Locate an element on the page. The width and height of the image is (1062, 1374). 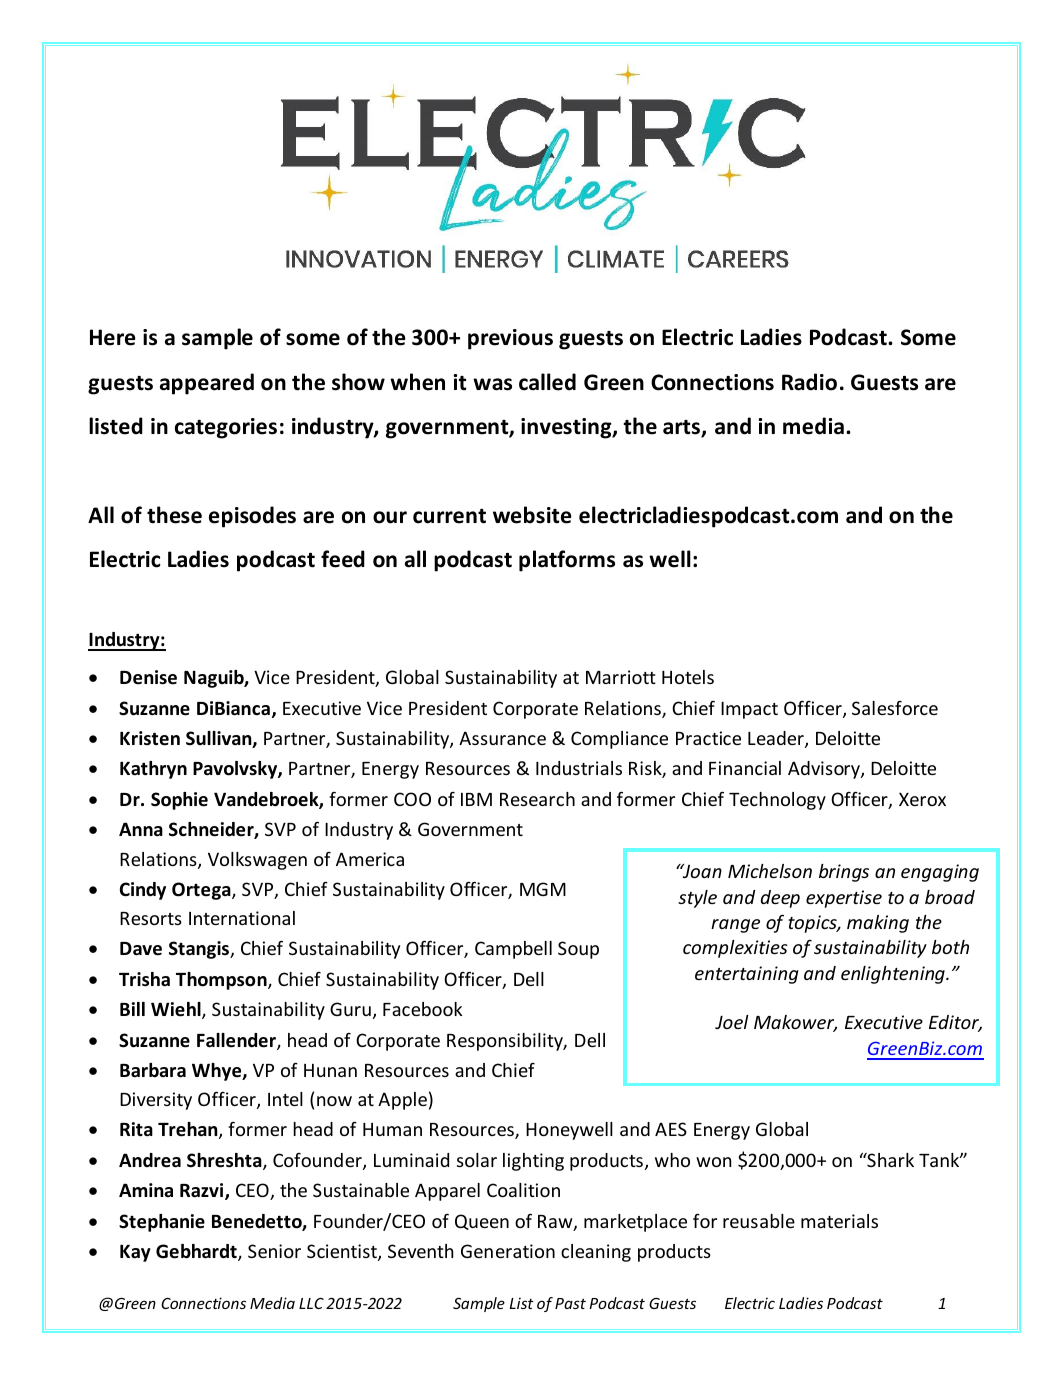
Sophie is located at coordinates (179, 801).
